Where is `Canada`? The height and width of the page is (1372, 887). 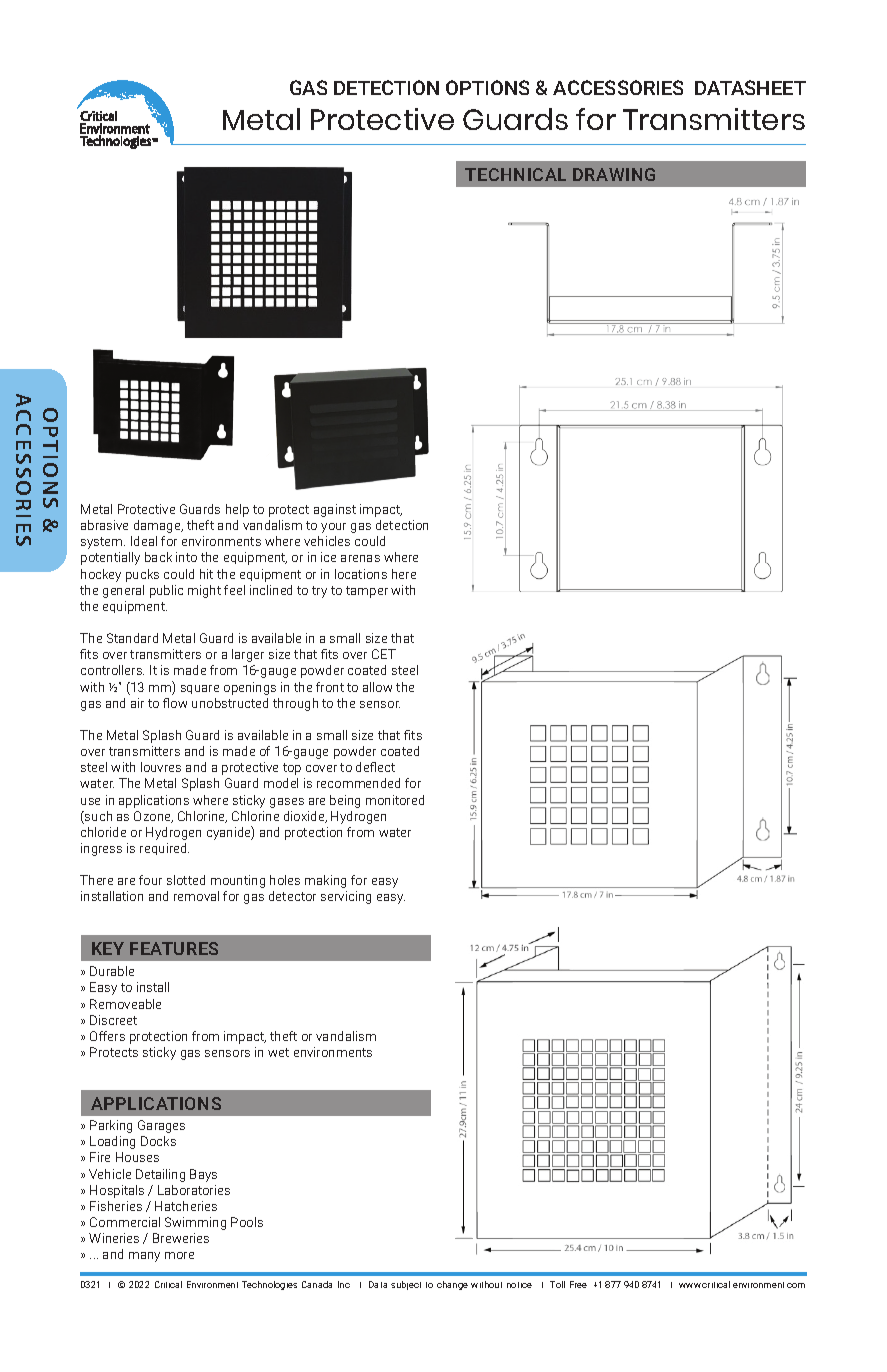 Canada is located at coordinates (317, 1284).
